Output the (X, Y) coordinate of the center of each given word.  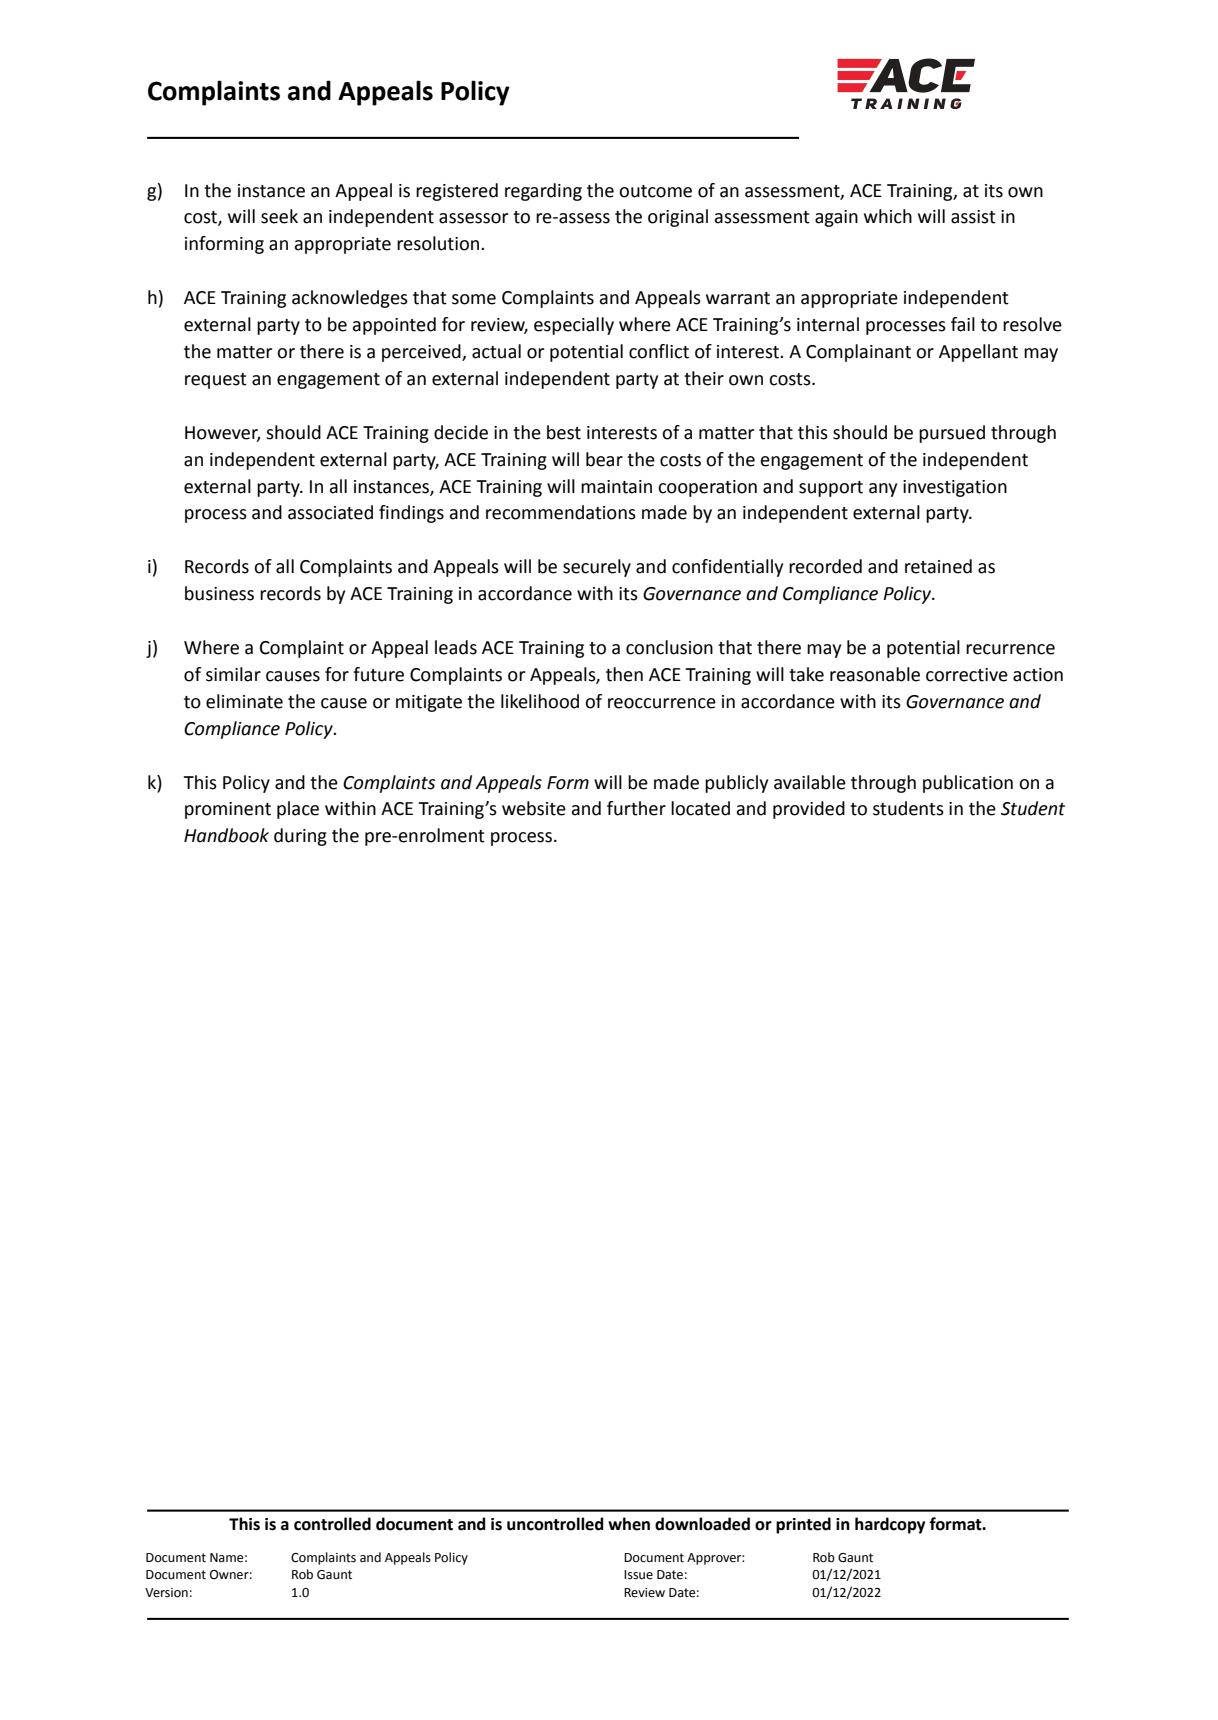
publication (968, 784)
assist (973, 217)
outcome (655, 191)
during (300, 837)
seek (279, 216)
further (636, 808)
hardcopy (890, 1525)
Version (166, 1593)
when (629, 1524)
